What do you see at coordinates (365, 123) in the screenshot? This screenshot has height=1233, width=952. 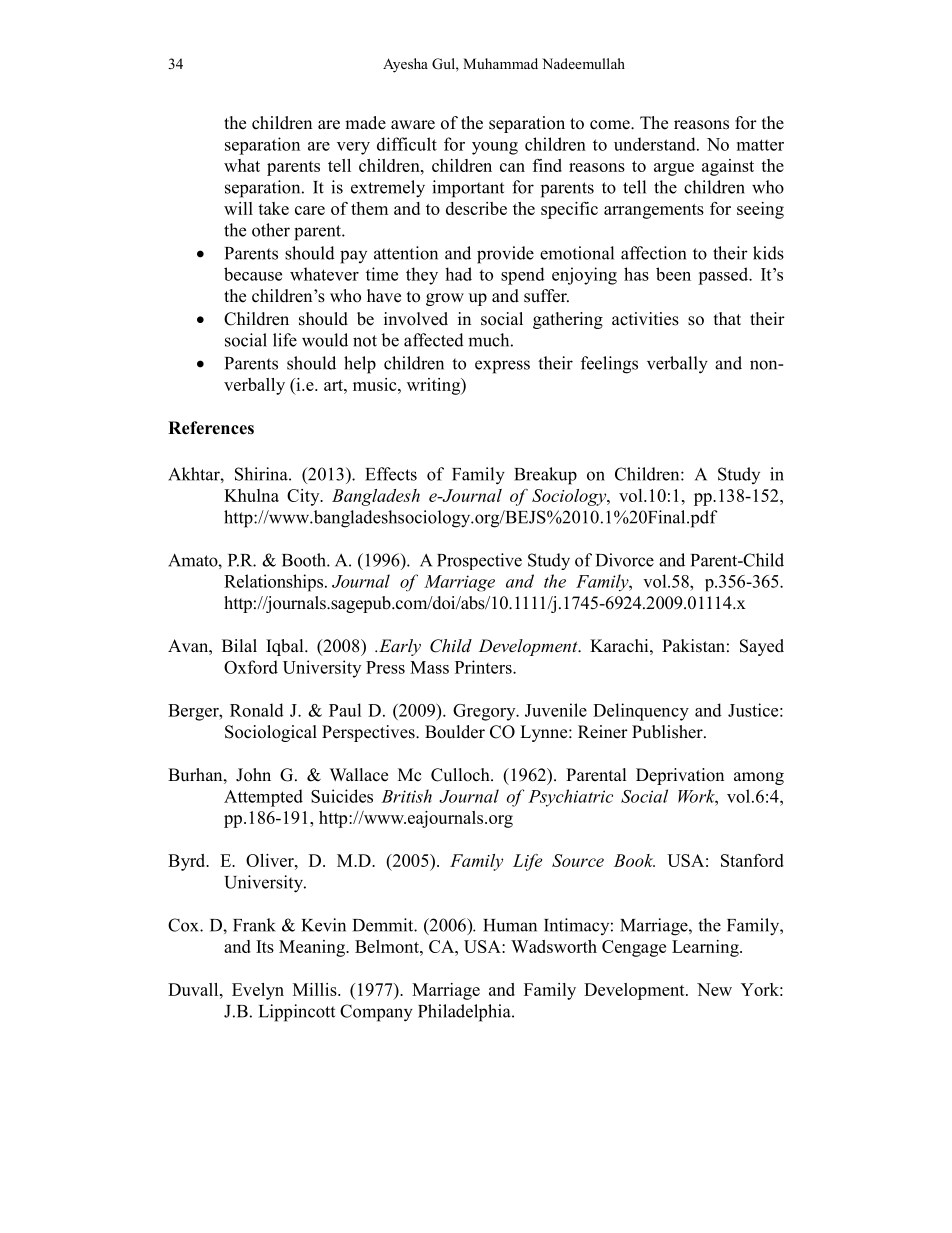 I see `made` at bounding box center [365, 123].
